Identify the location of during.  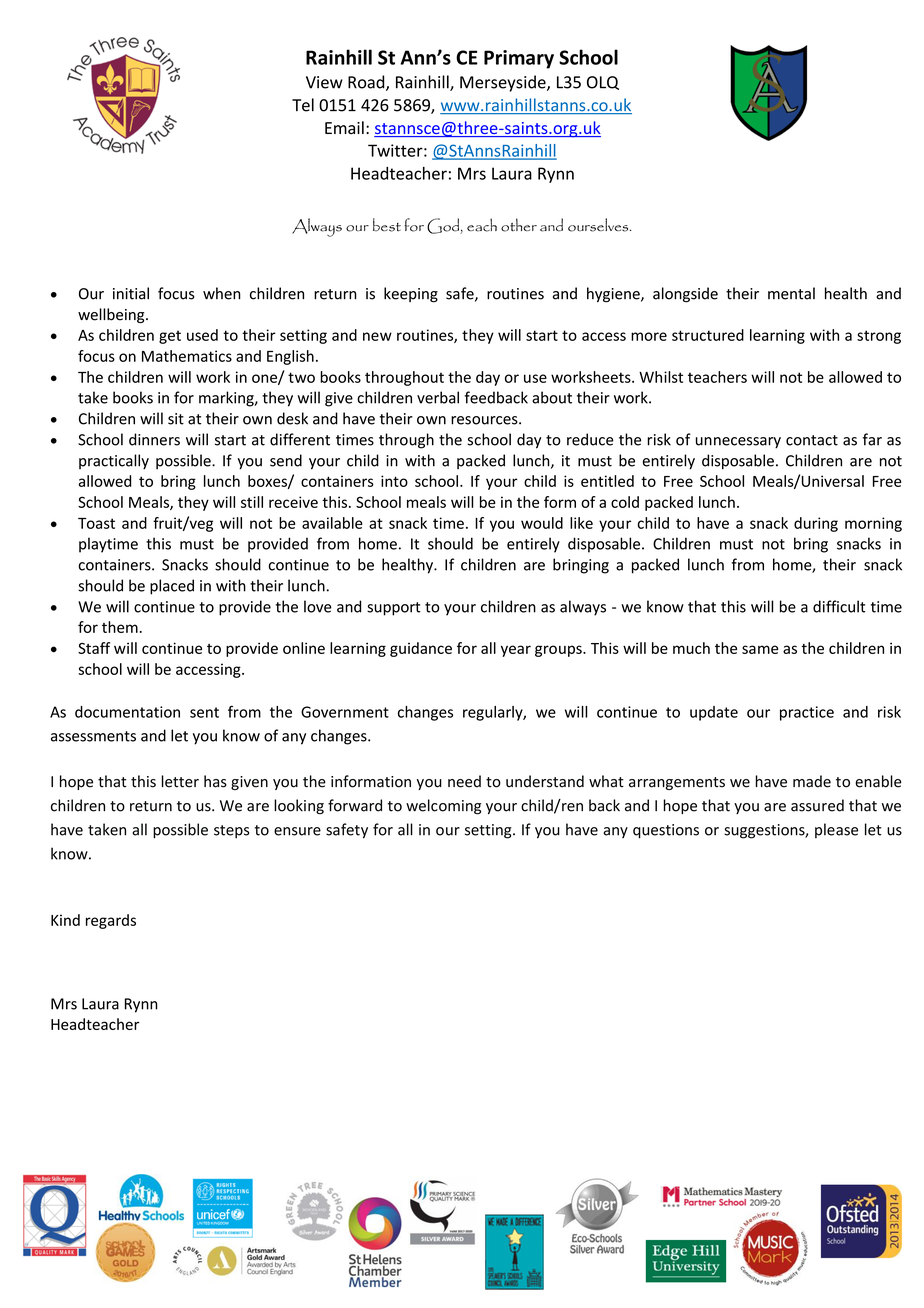
(816, 524).
